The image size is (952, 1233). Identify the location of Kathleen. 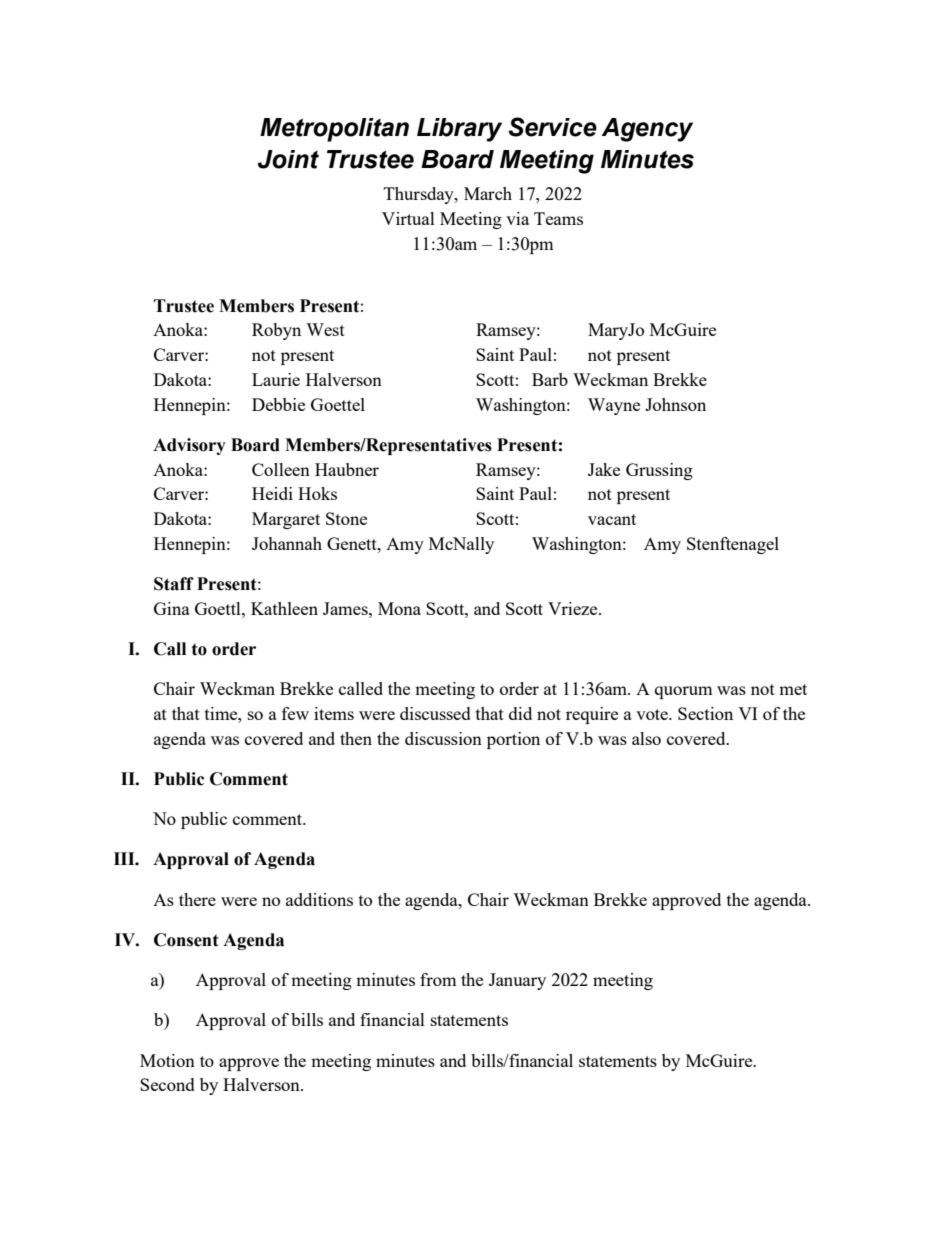
(284, 608).
